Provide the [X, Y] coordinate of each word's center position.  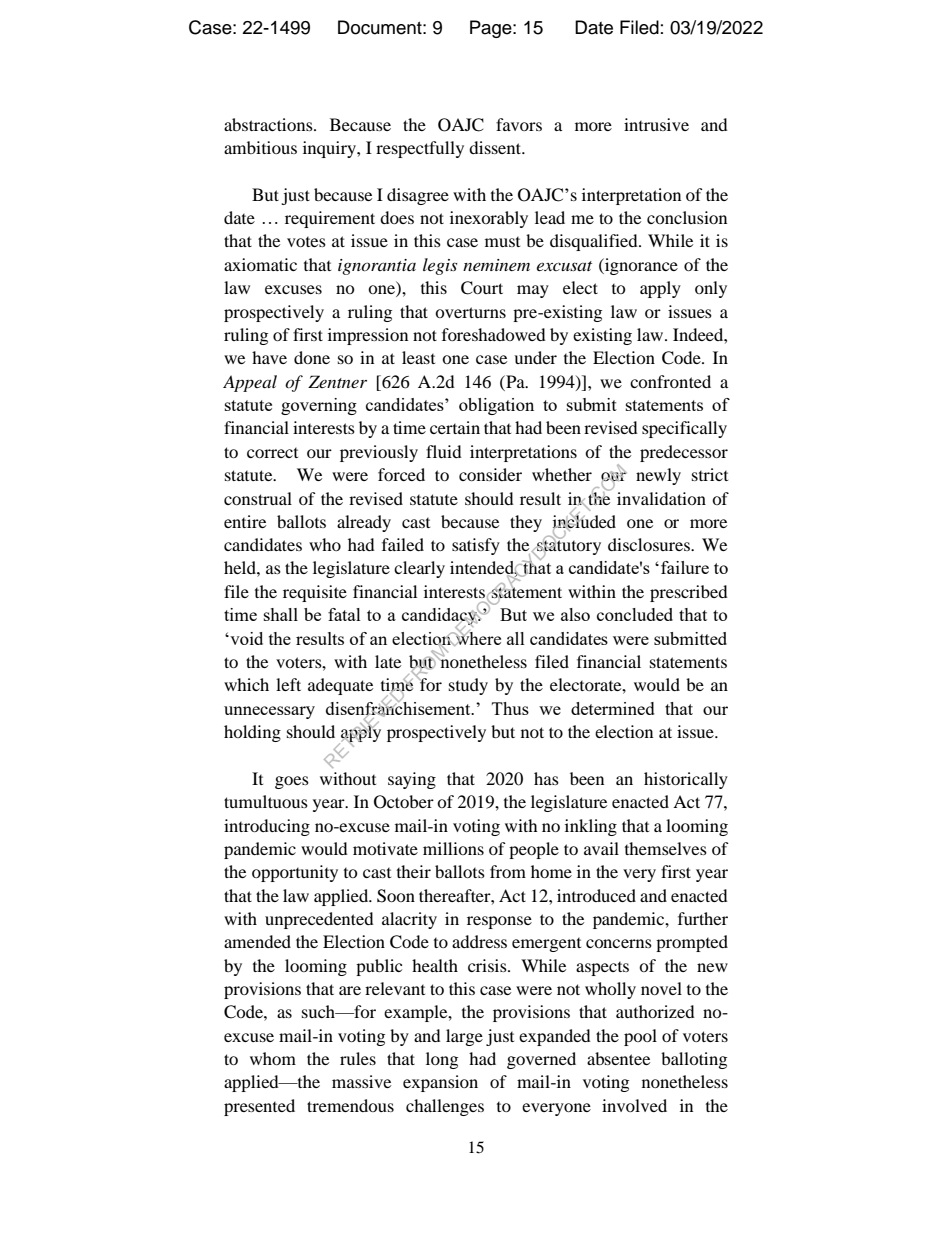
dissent [496, 147]
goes [292, 782]
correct [272, 453]
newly [658, 476]
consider [490, 474]
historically [686, 780]
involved [634, 1105]
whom [273, 1058]
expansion [440, 1083]
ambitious [260, 147]
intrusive [656, 124]
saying [412, 780]
